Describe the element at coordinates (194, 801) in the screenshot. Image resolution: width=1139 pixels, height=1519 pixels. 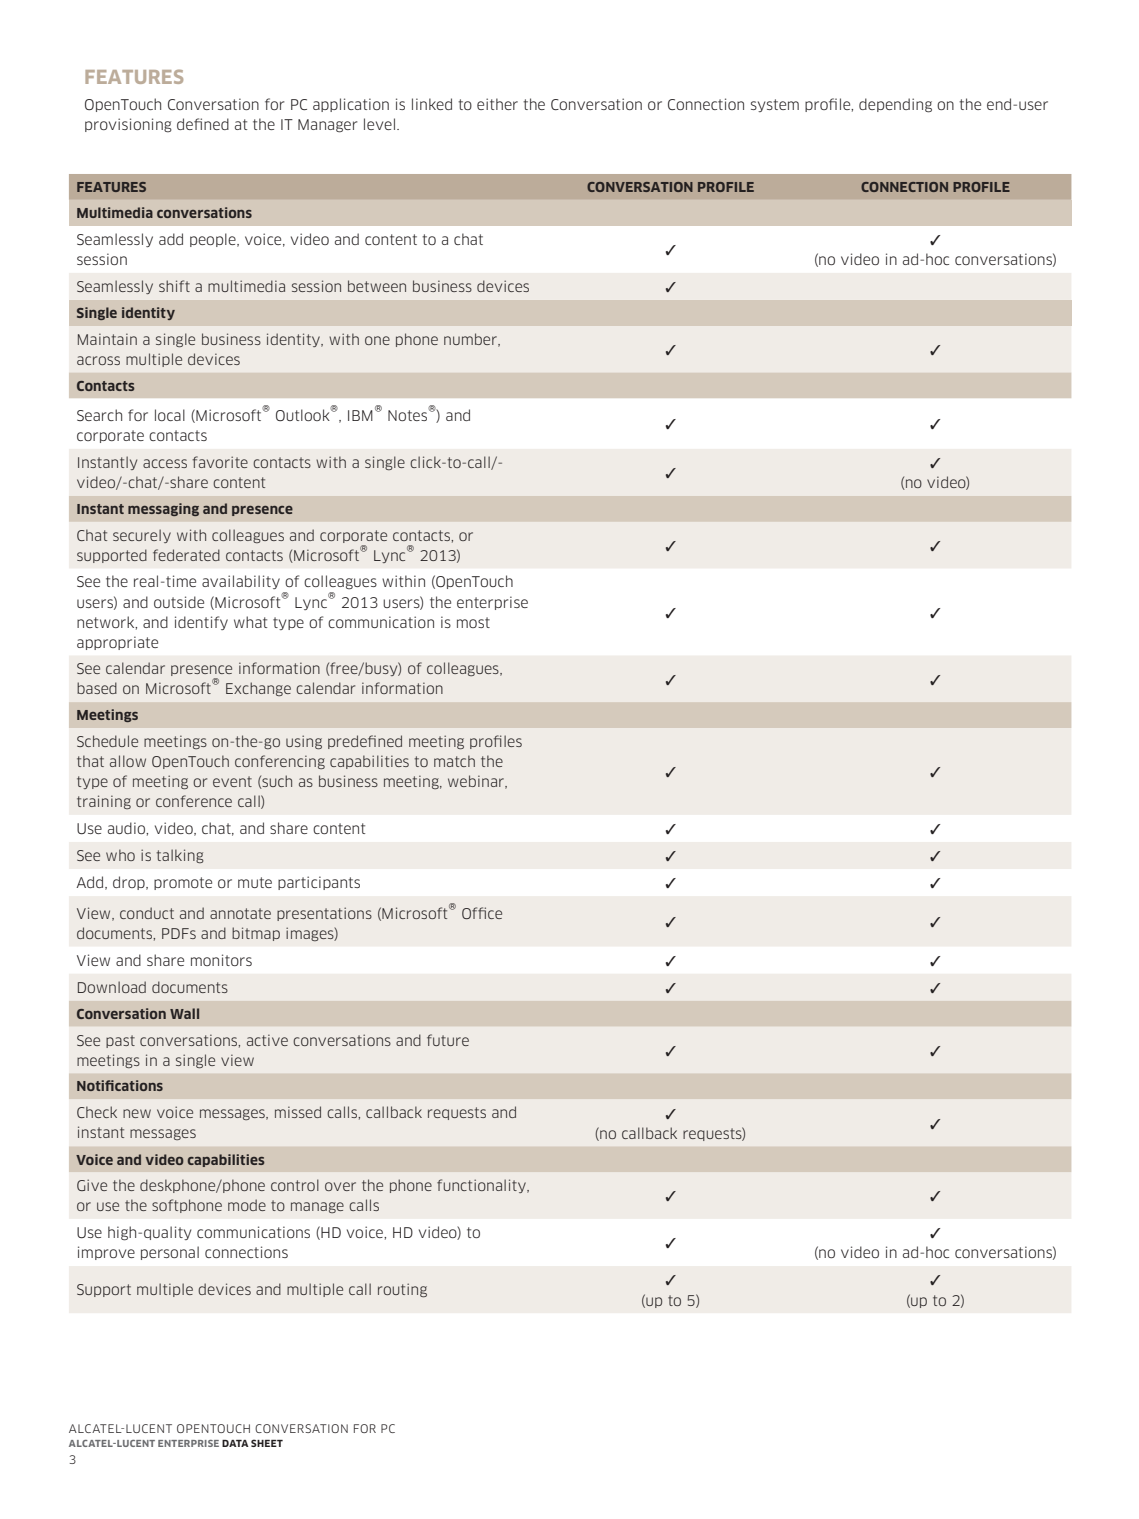
I see `conference` at that location.
